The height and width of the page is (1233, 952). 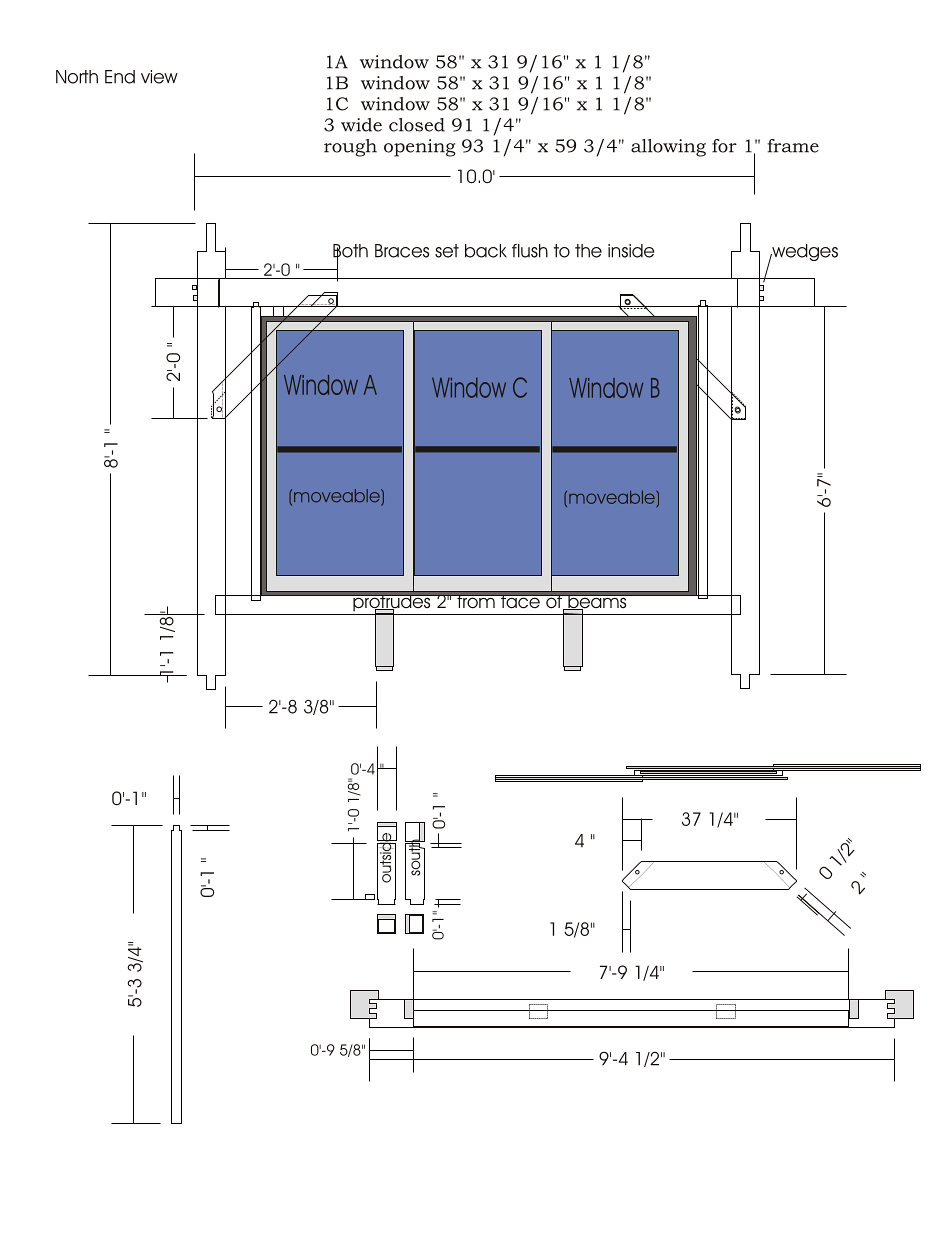 I want to click on closed, so click(x=417, y=125).
